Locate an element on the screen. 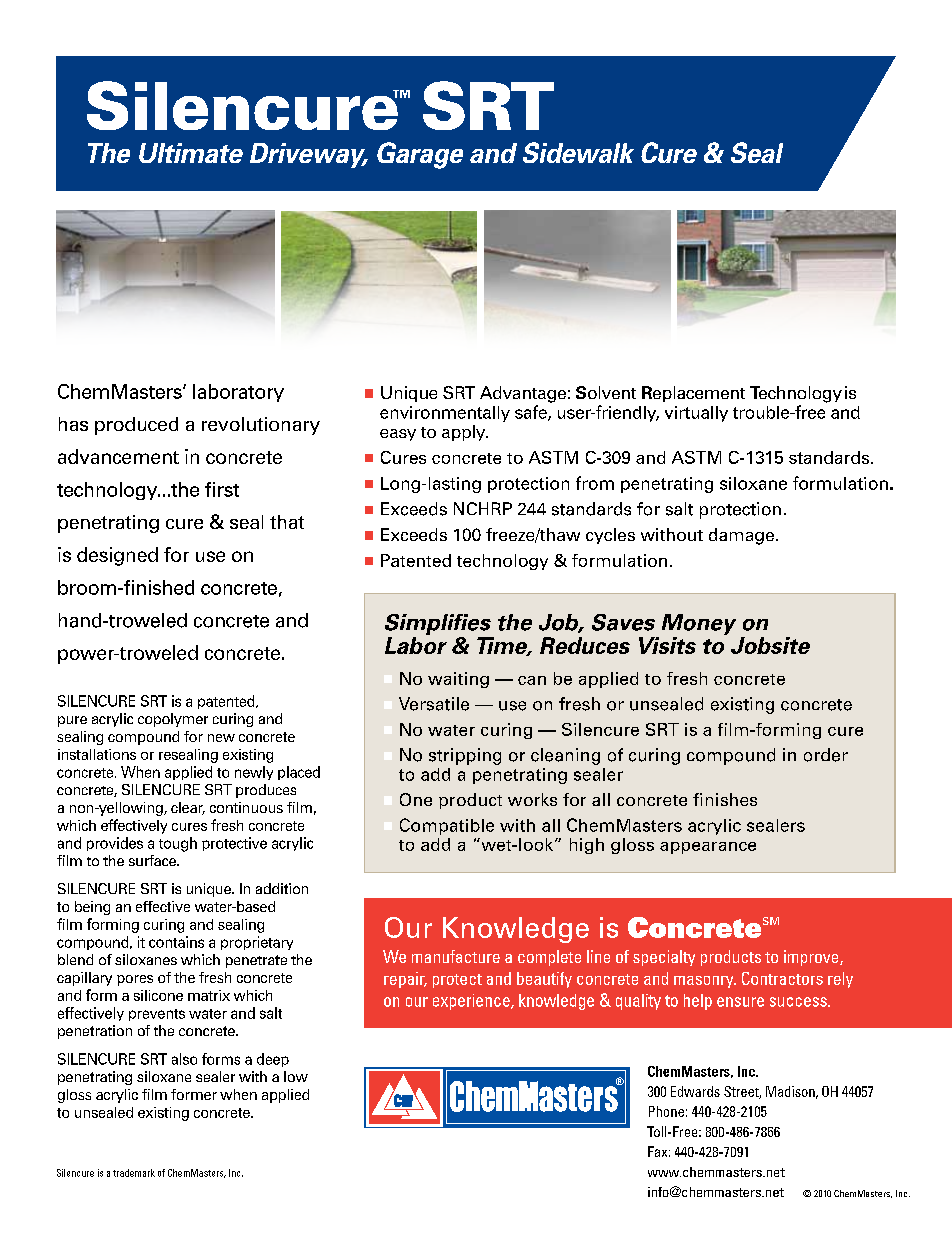 Image resolution: width=952 pixels, height=1233 pixels. waiting is located at coordinates (458, 680).
